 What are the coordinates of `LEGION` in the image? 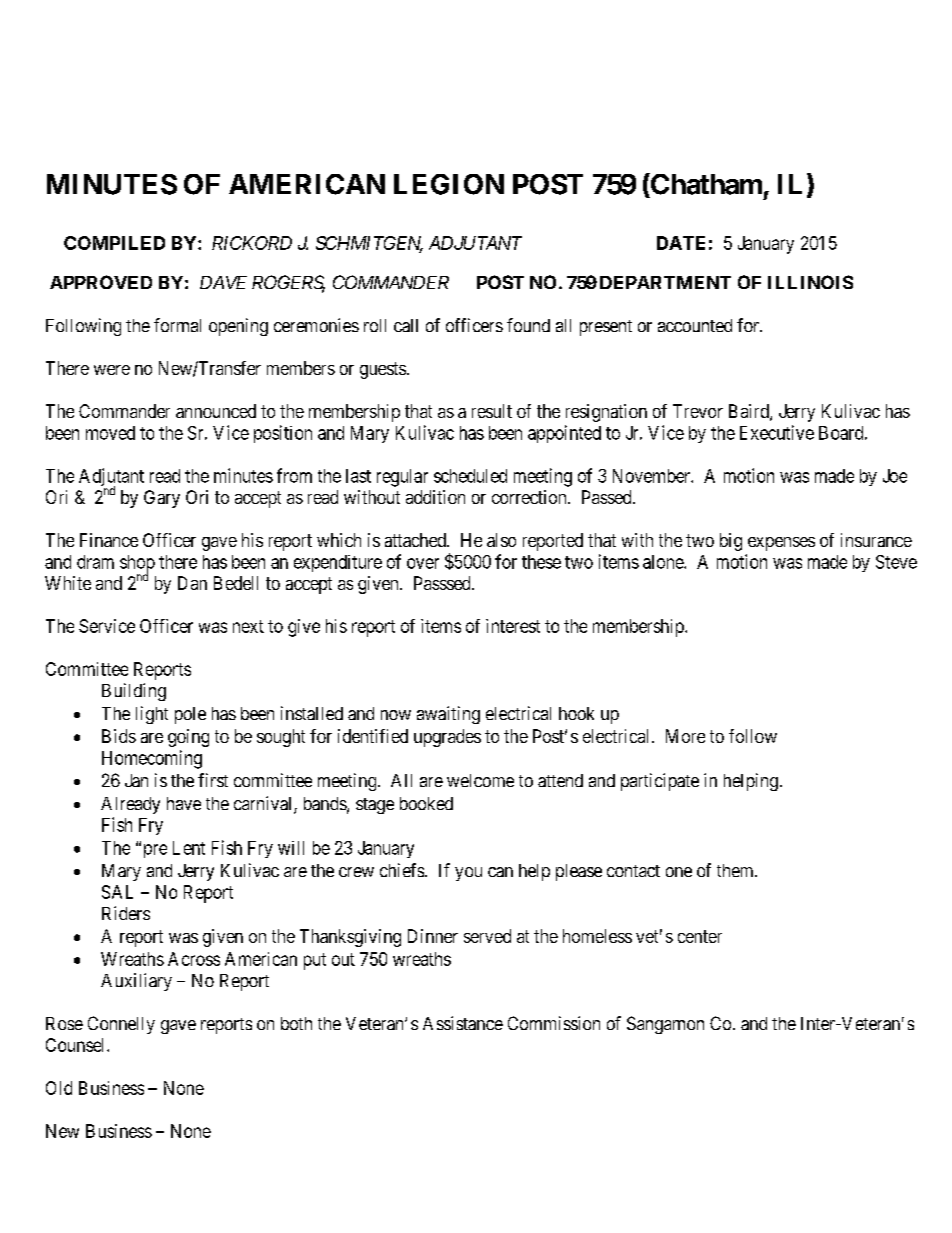 It's located at (449, 184).
